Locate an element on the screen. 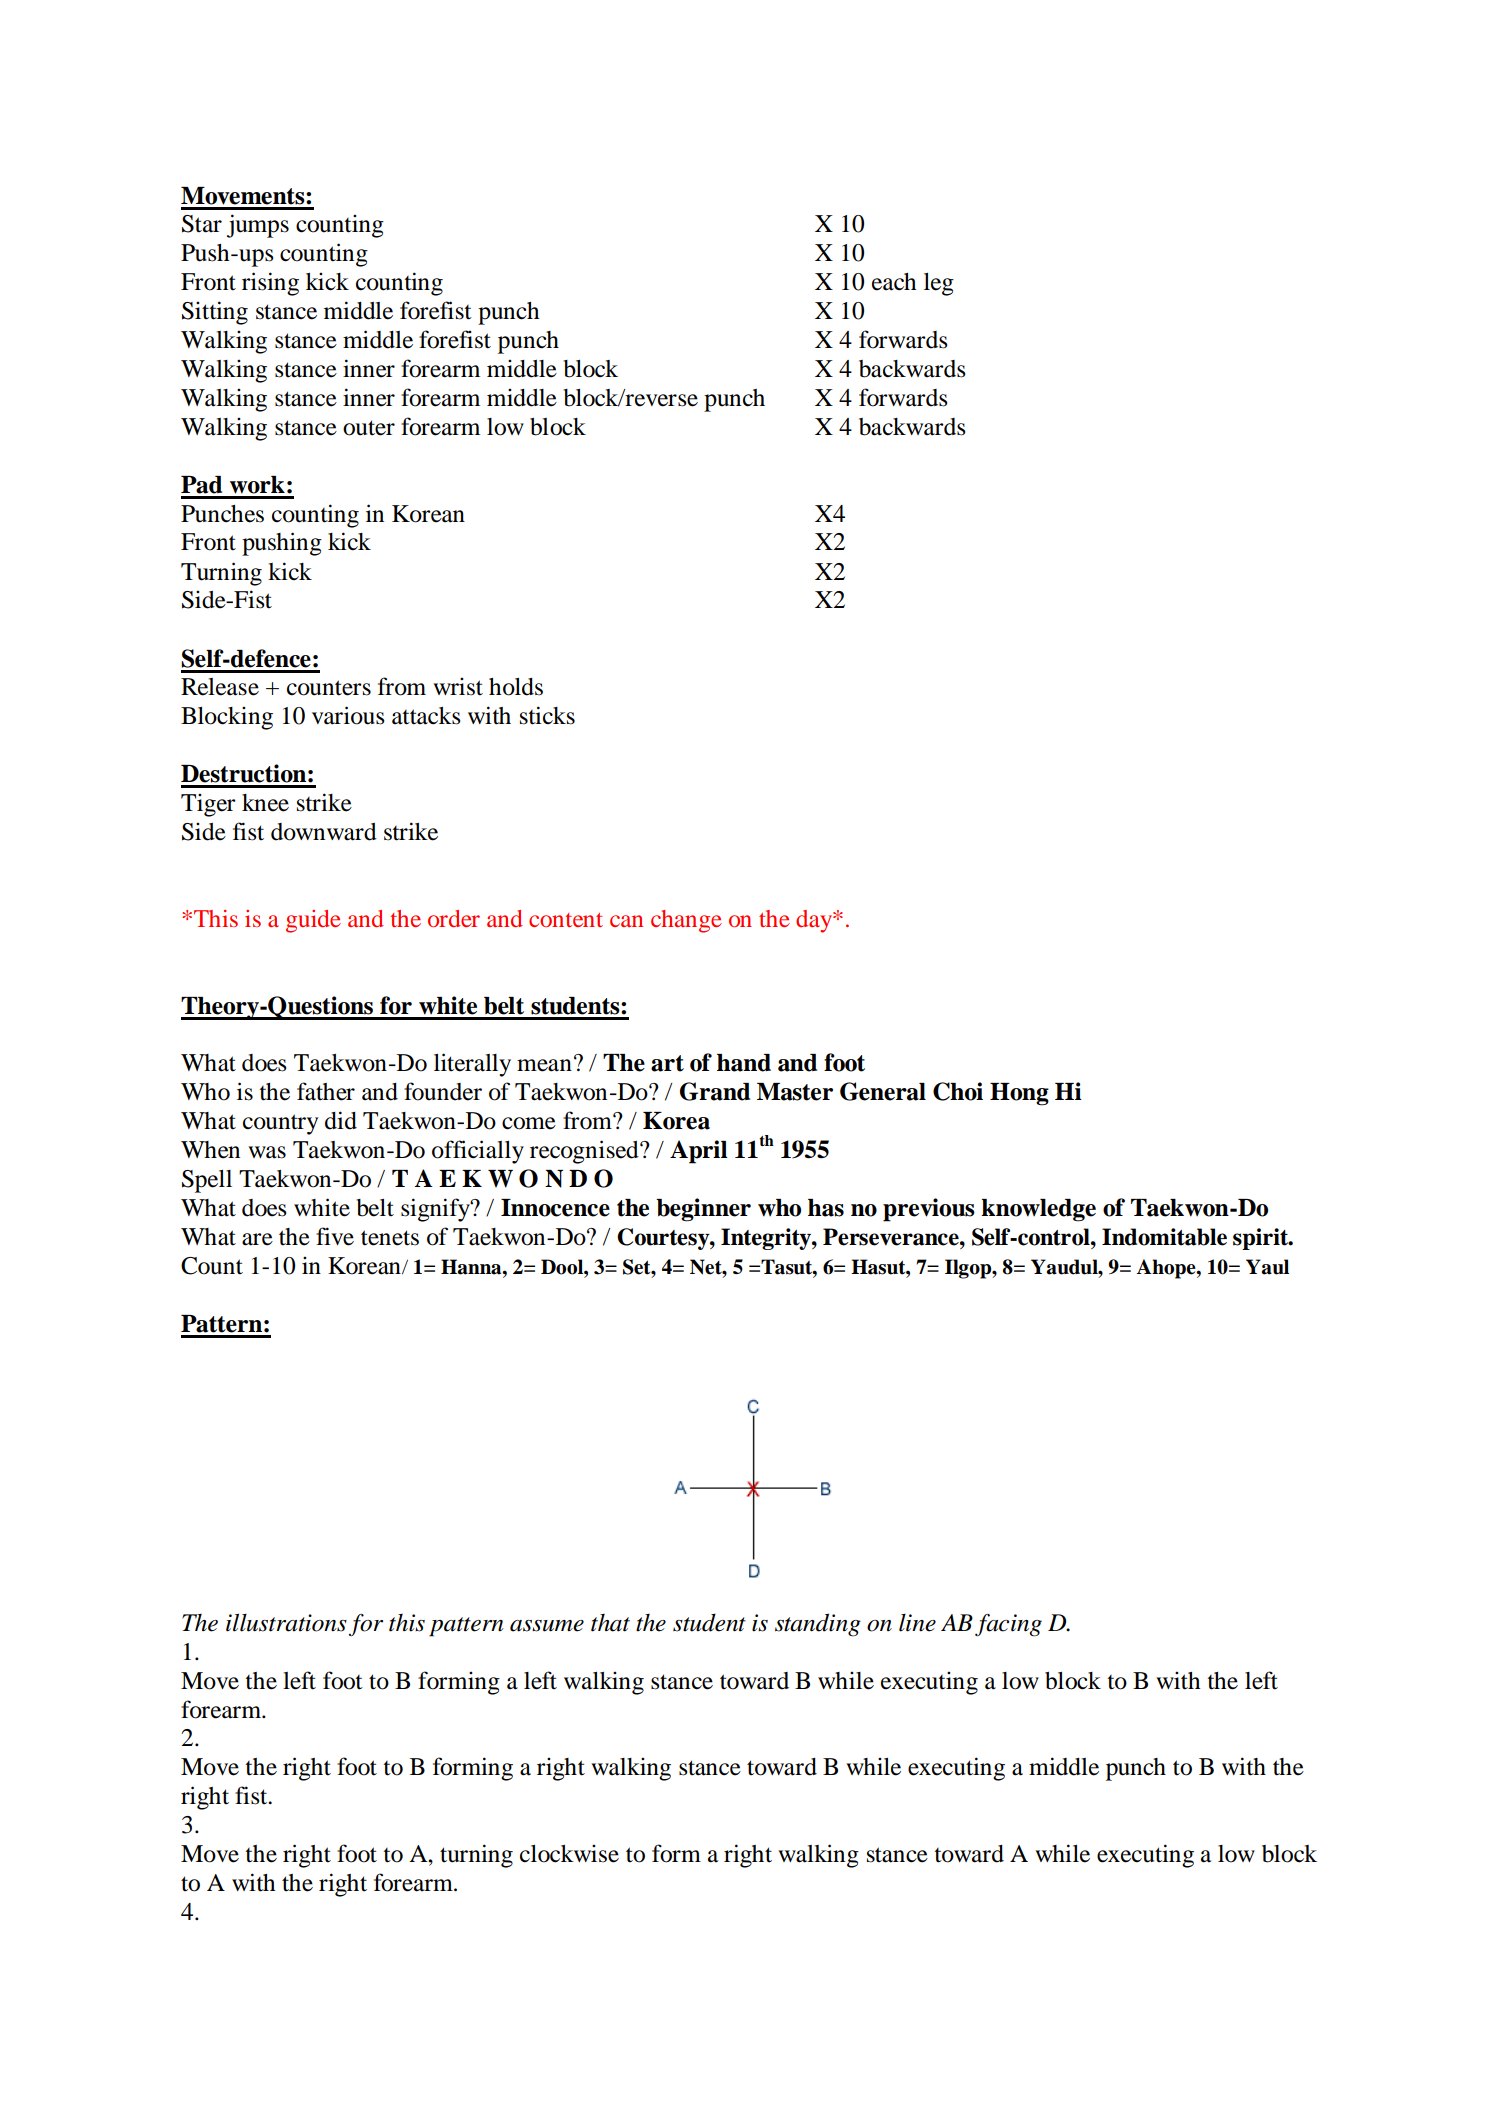 This screenshot has height=2117, width=1497. five is located at coordinates (335, 1236).
